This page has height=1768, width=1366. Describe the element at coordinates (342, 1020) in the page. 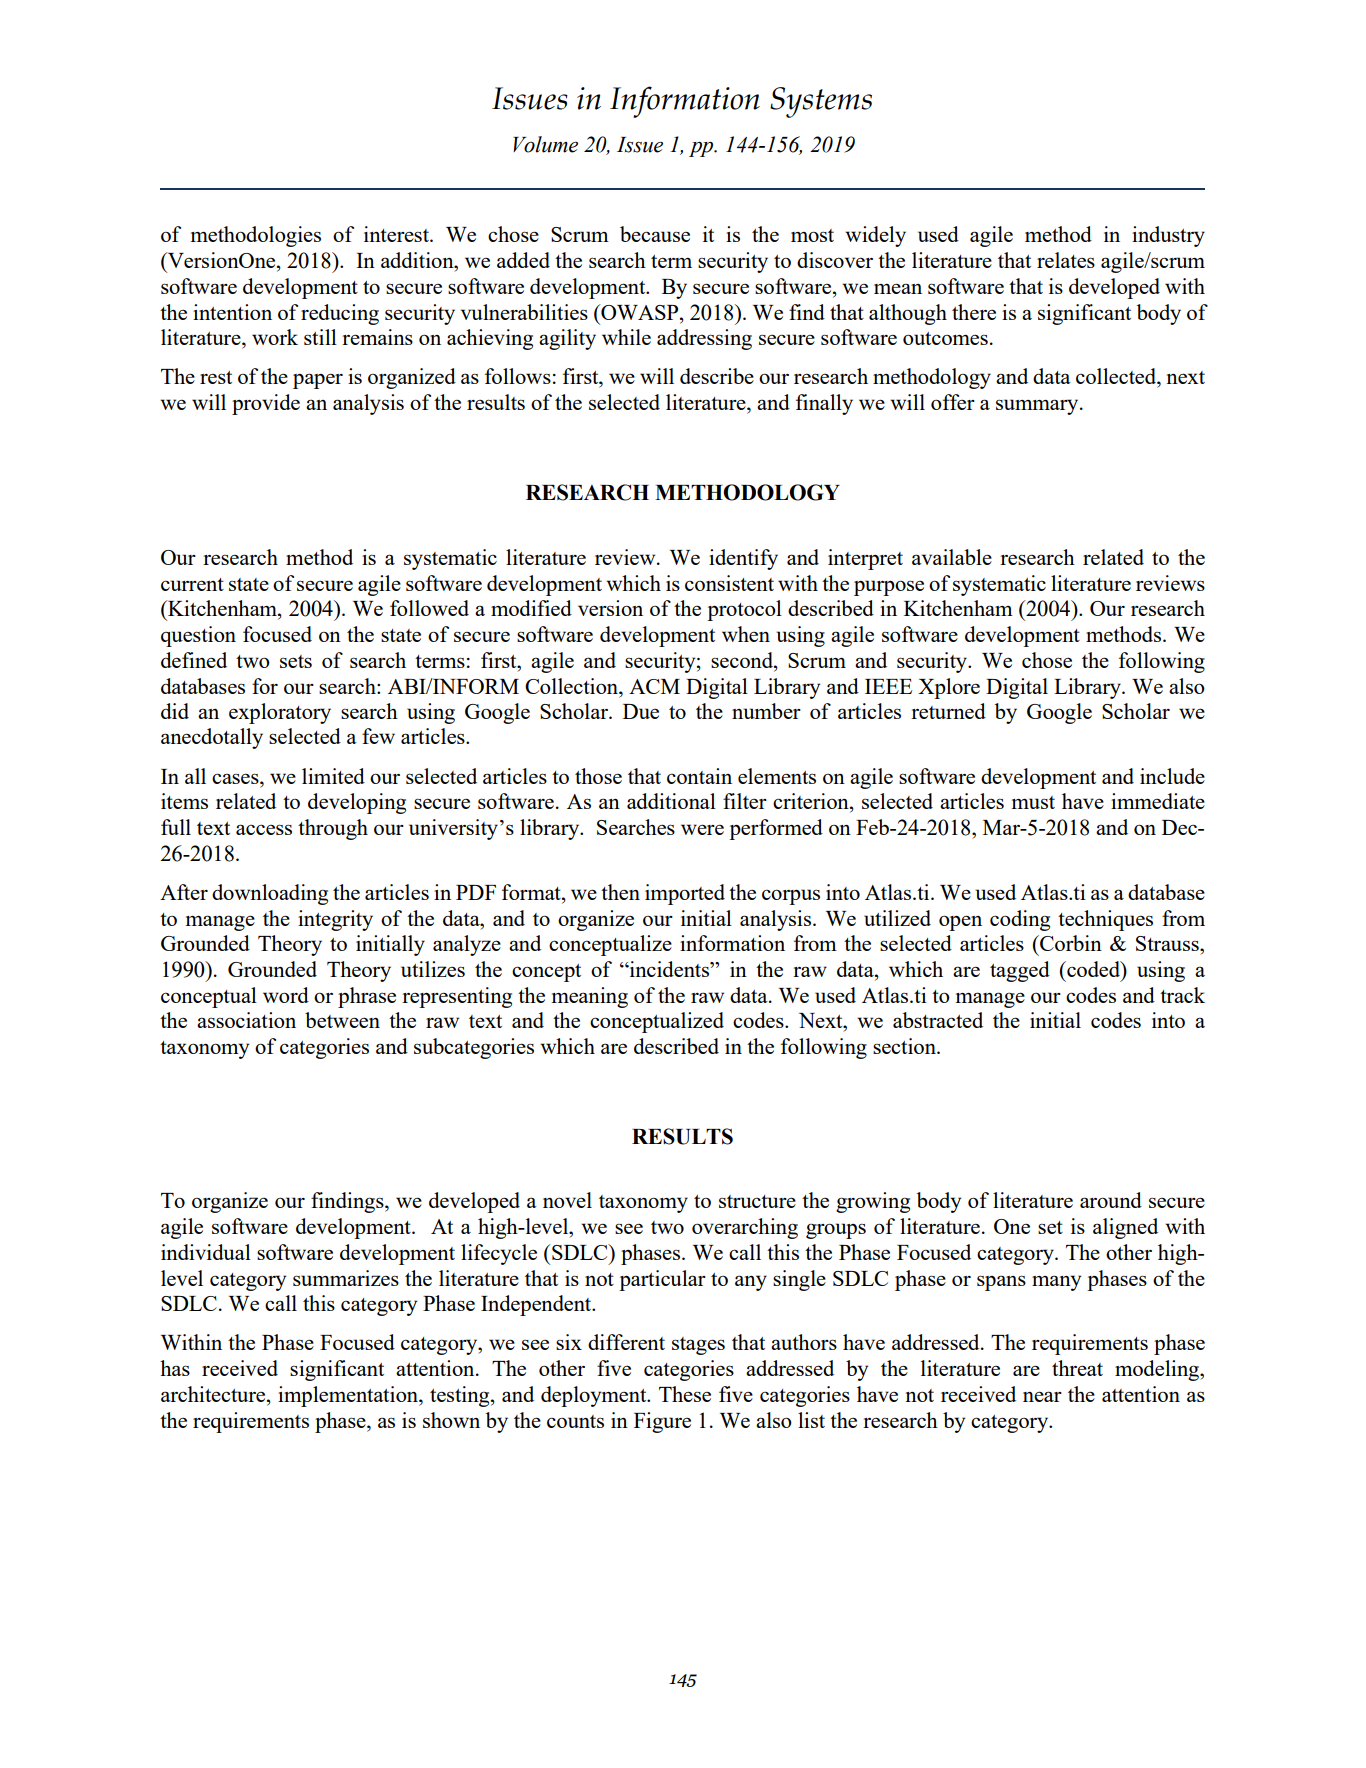

I see `between` at that location.
